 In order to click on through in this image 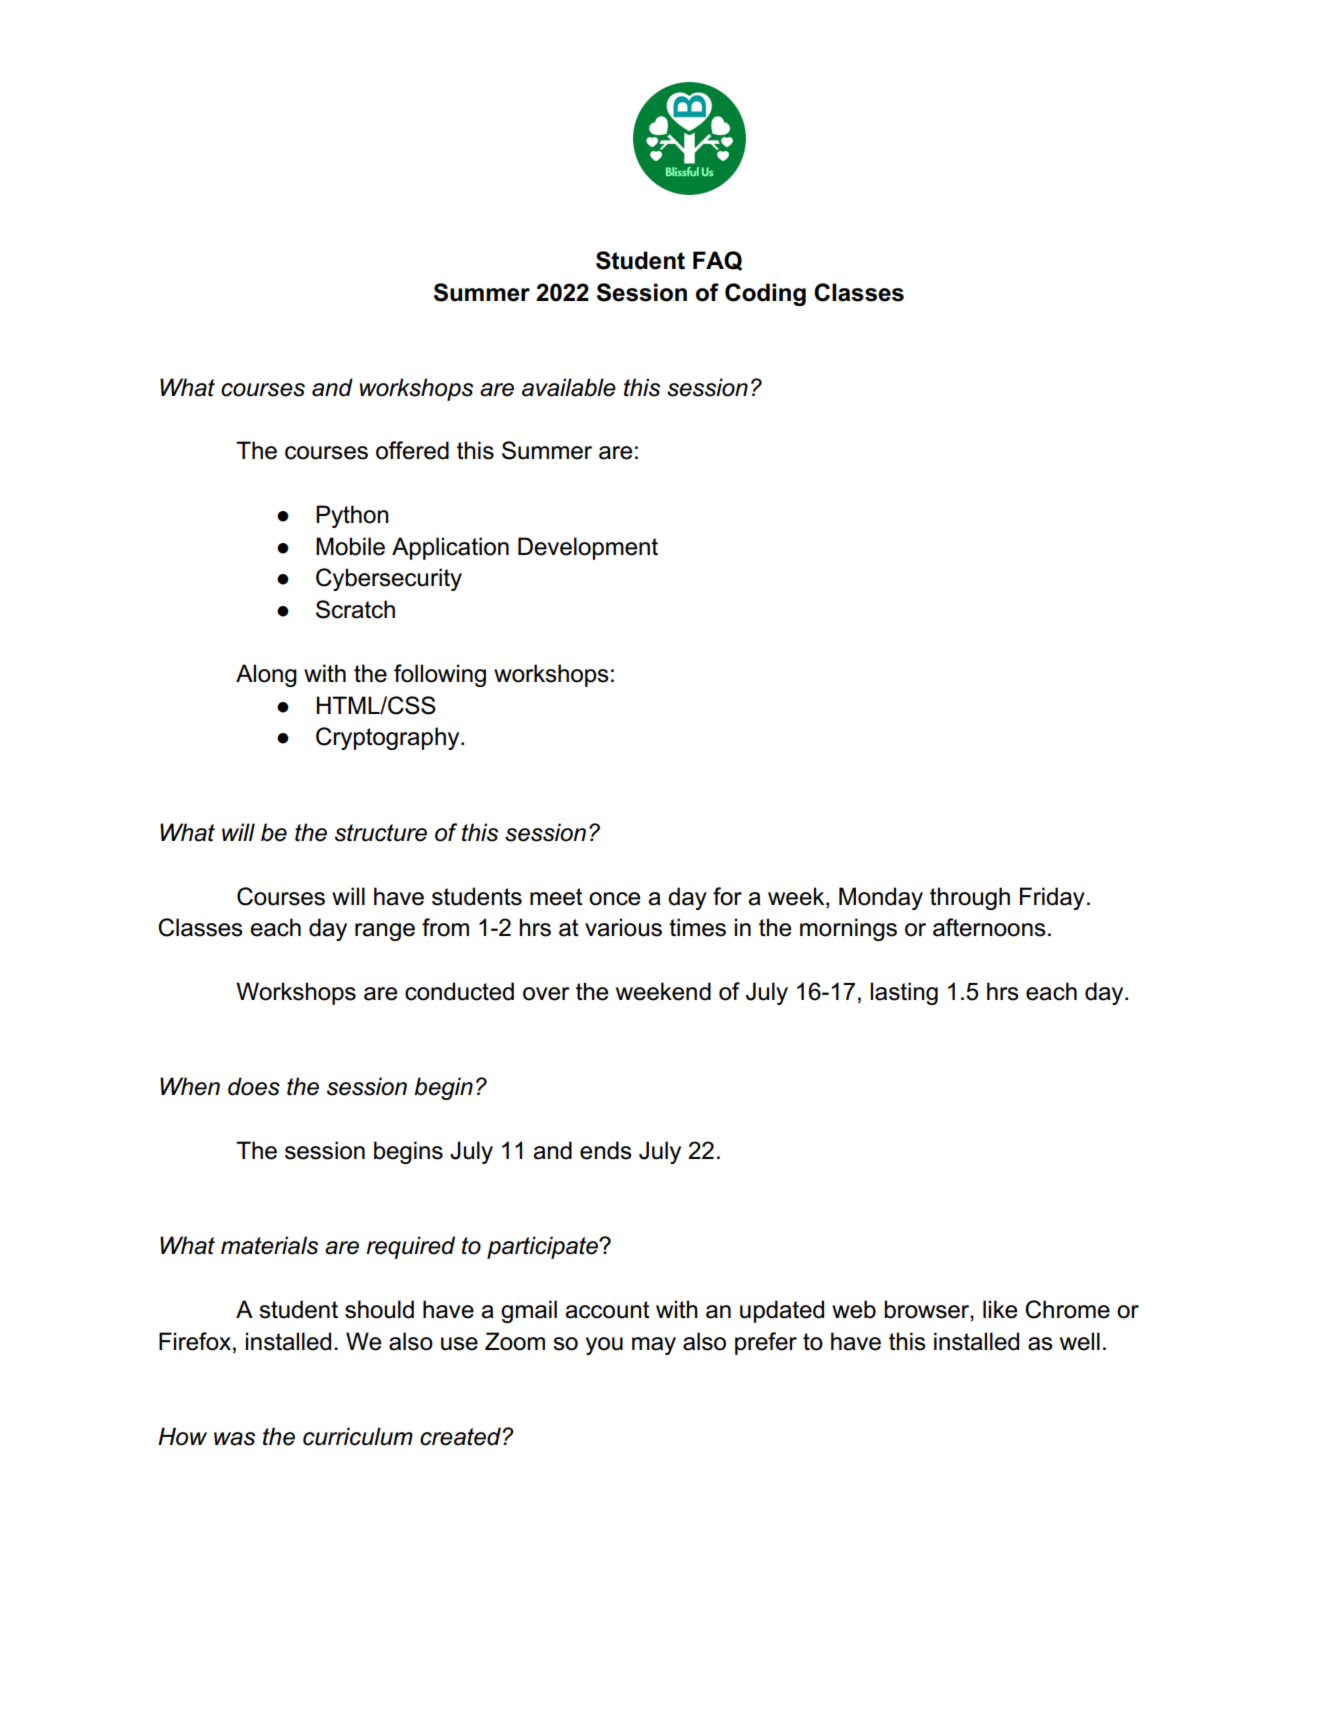, I will do `click(970, 898)`.
